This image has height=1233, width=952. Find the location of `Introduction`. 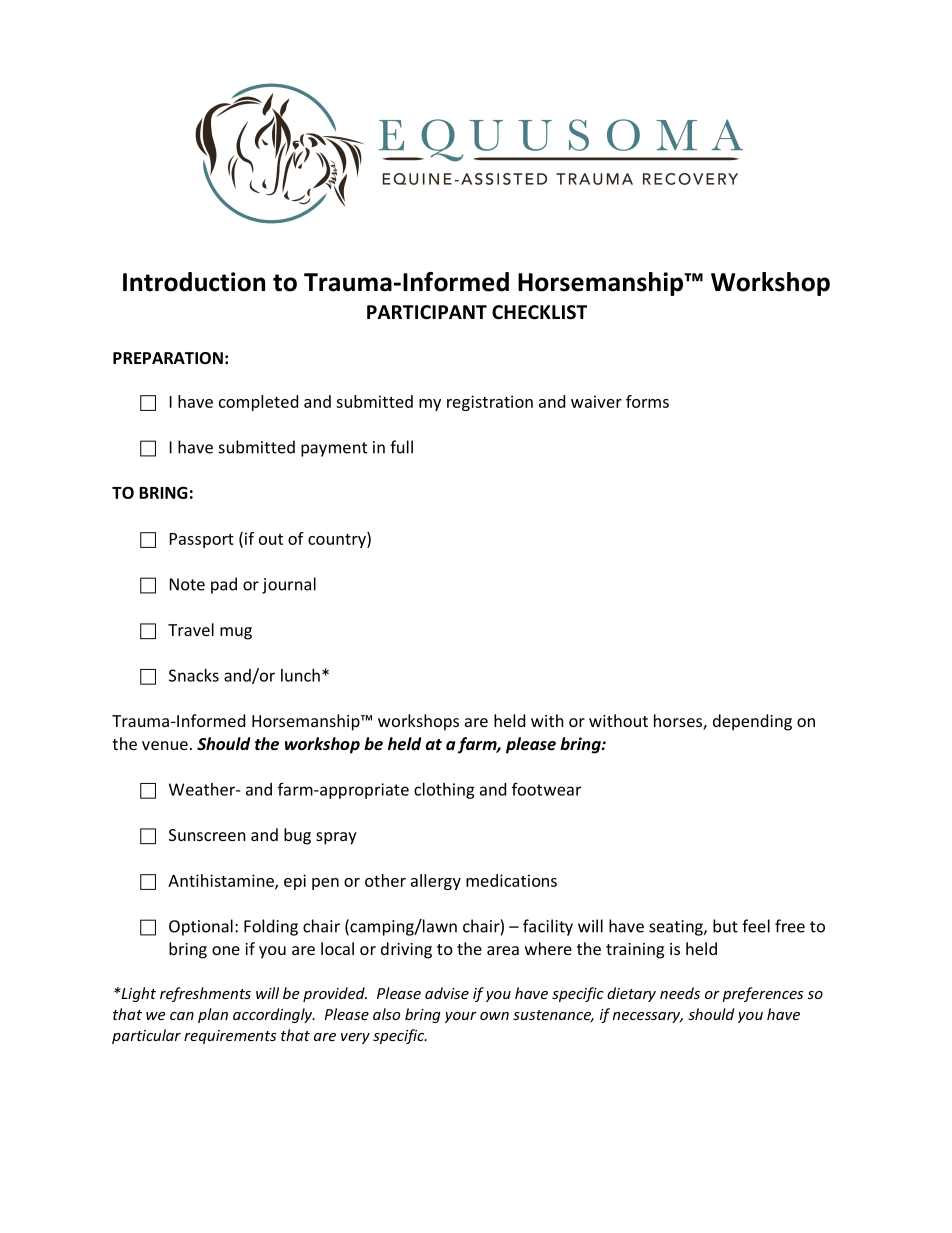

Introduction is located at coordinates (194, 282).
